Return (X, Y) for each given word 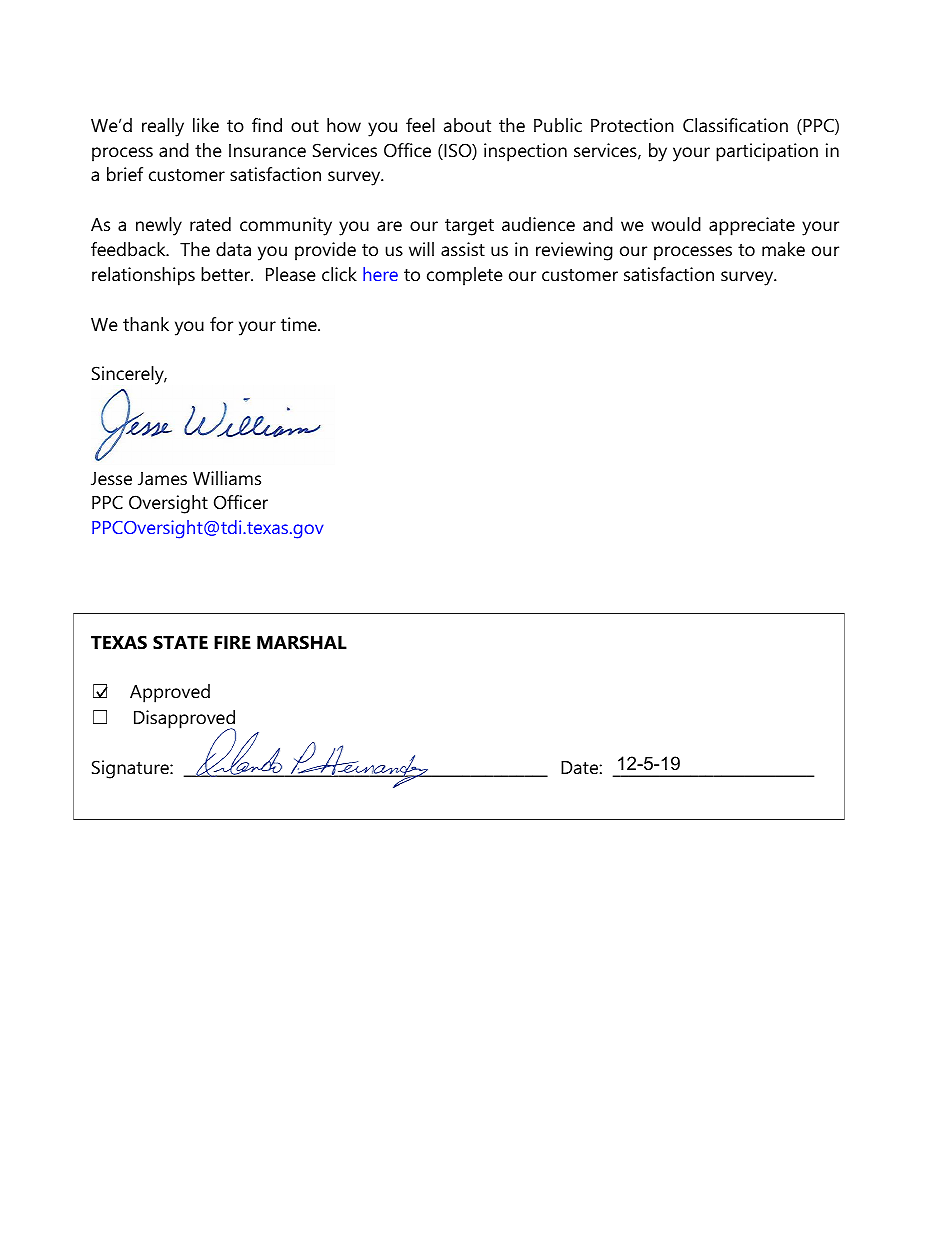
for (221, 324)
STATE (180, 642)
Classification (735, 125)
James (162, 478)
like (206, 125)
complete (465, 276)
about (467, 125)
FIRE (232, 642)
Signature (131, 769)
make (783, 249)
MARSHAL (302, 642)
